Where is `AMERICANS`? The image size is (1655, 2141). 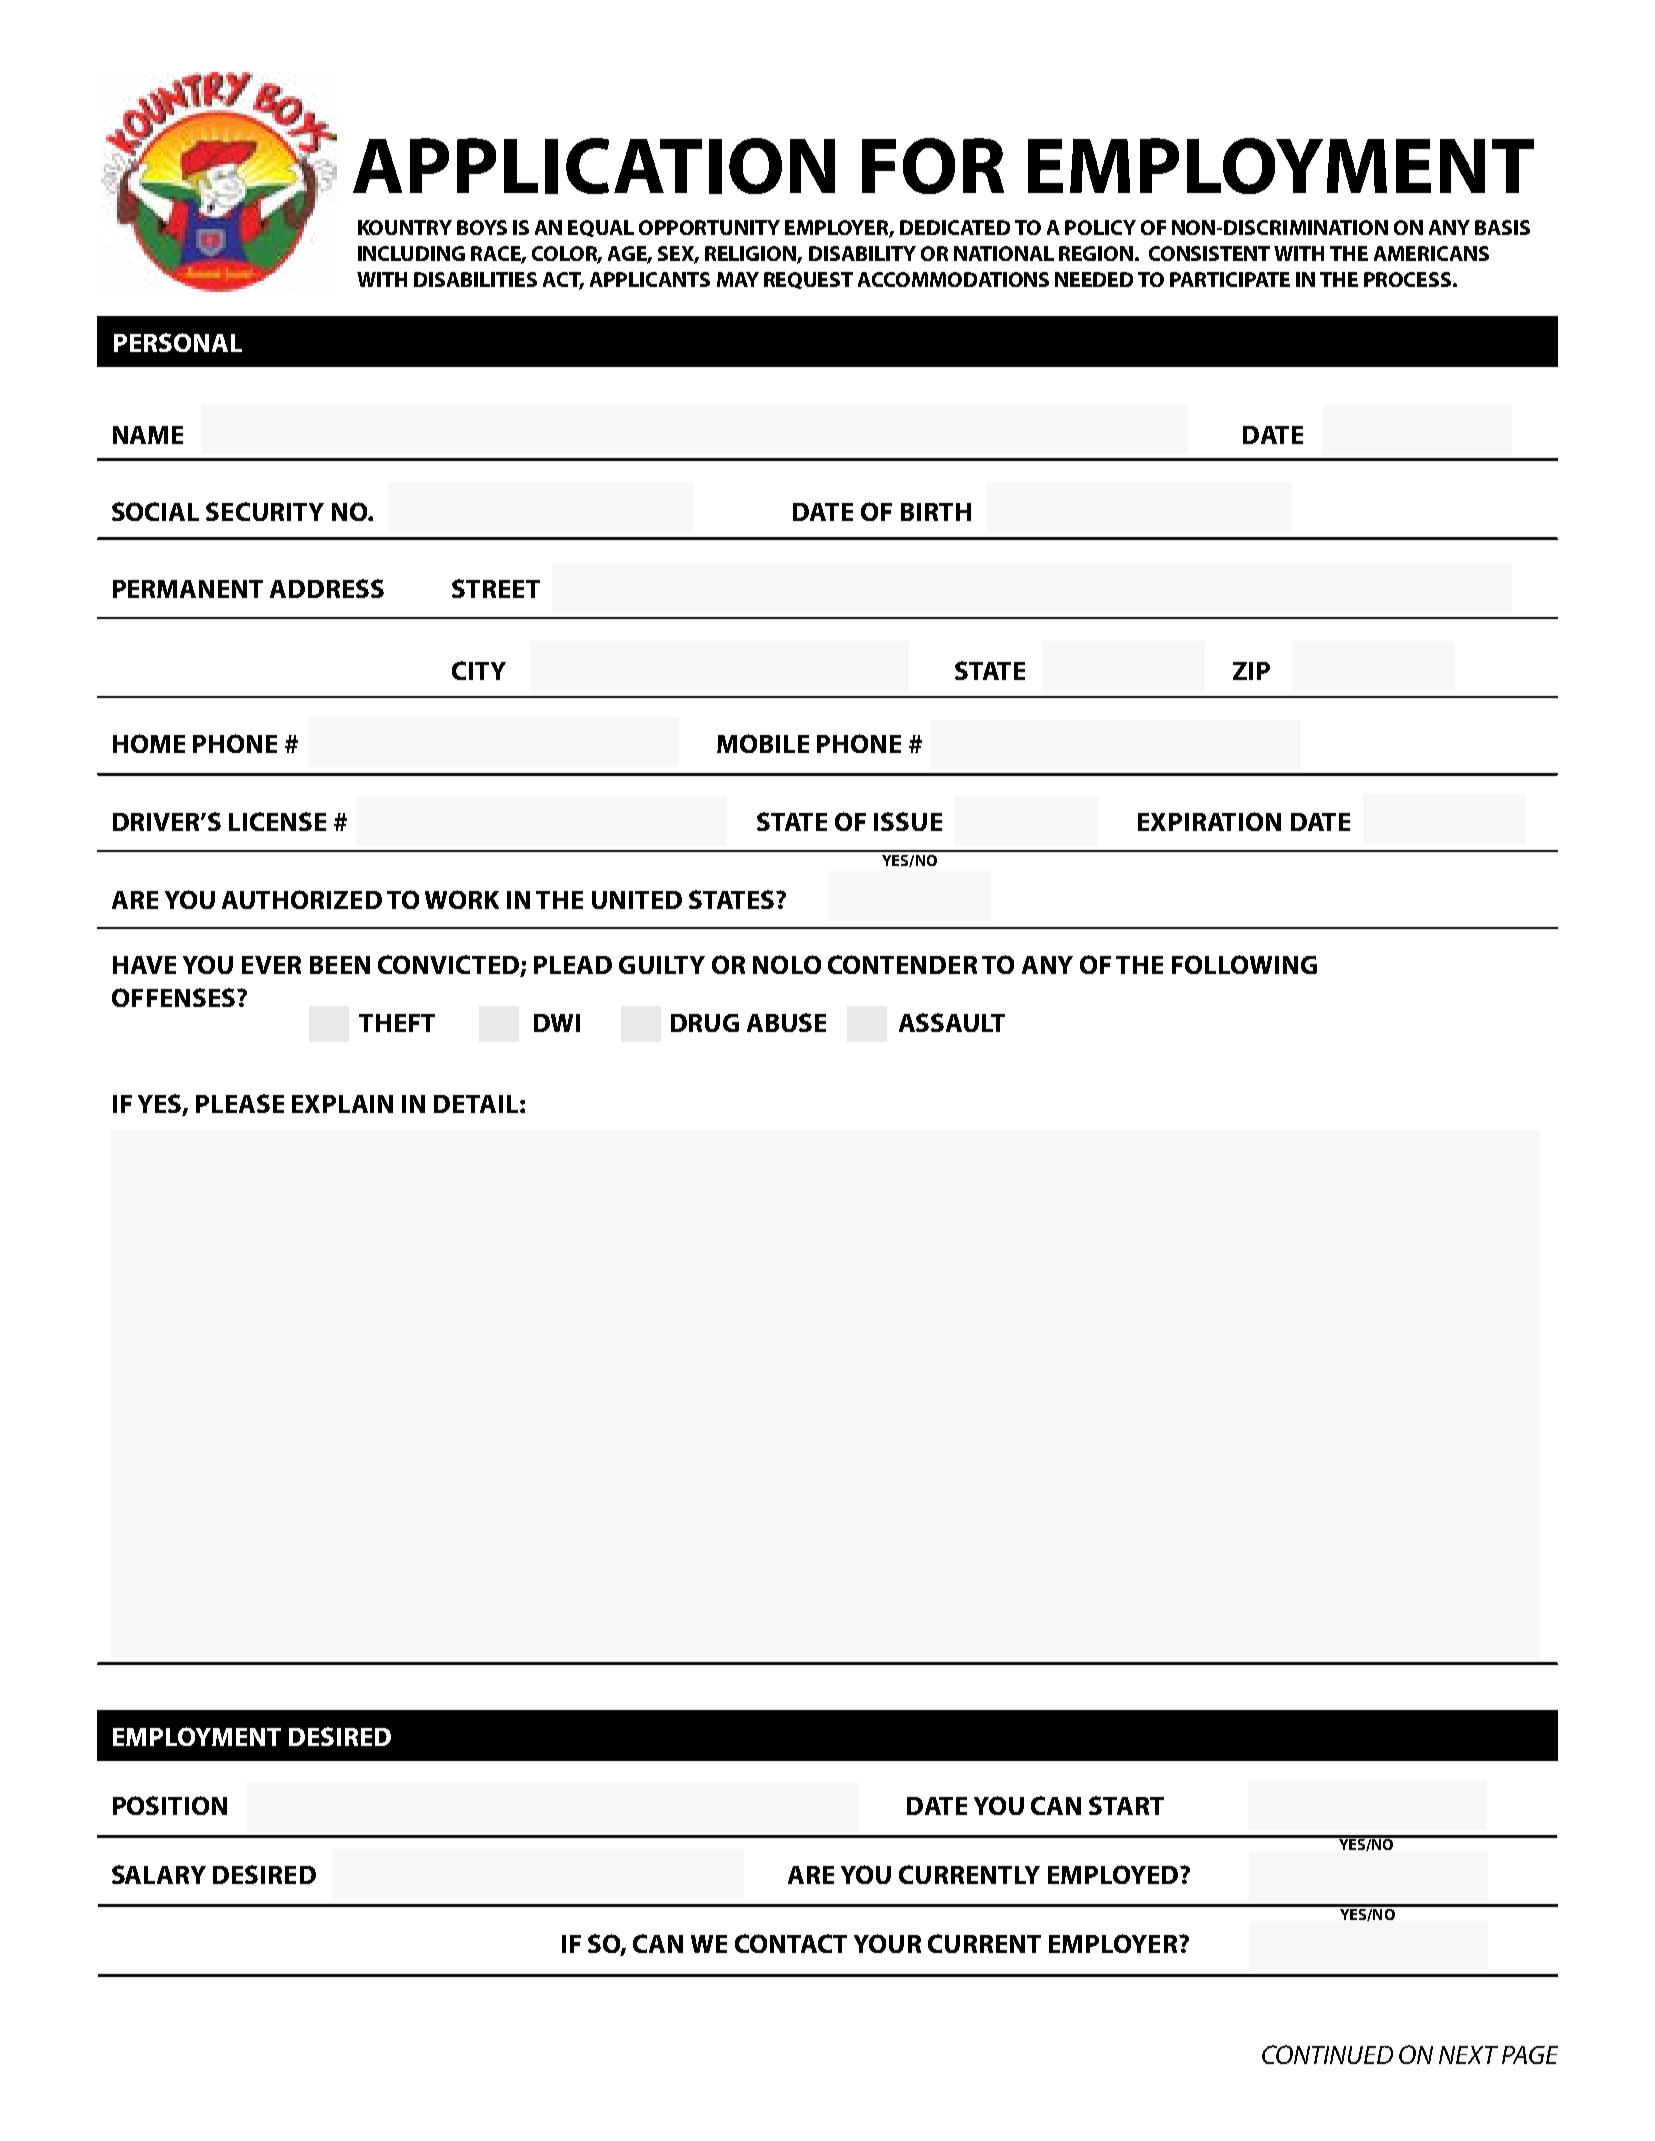
AMERICANS is located at coordinates (1431, 253).
